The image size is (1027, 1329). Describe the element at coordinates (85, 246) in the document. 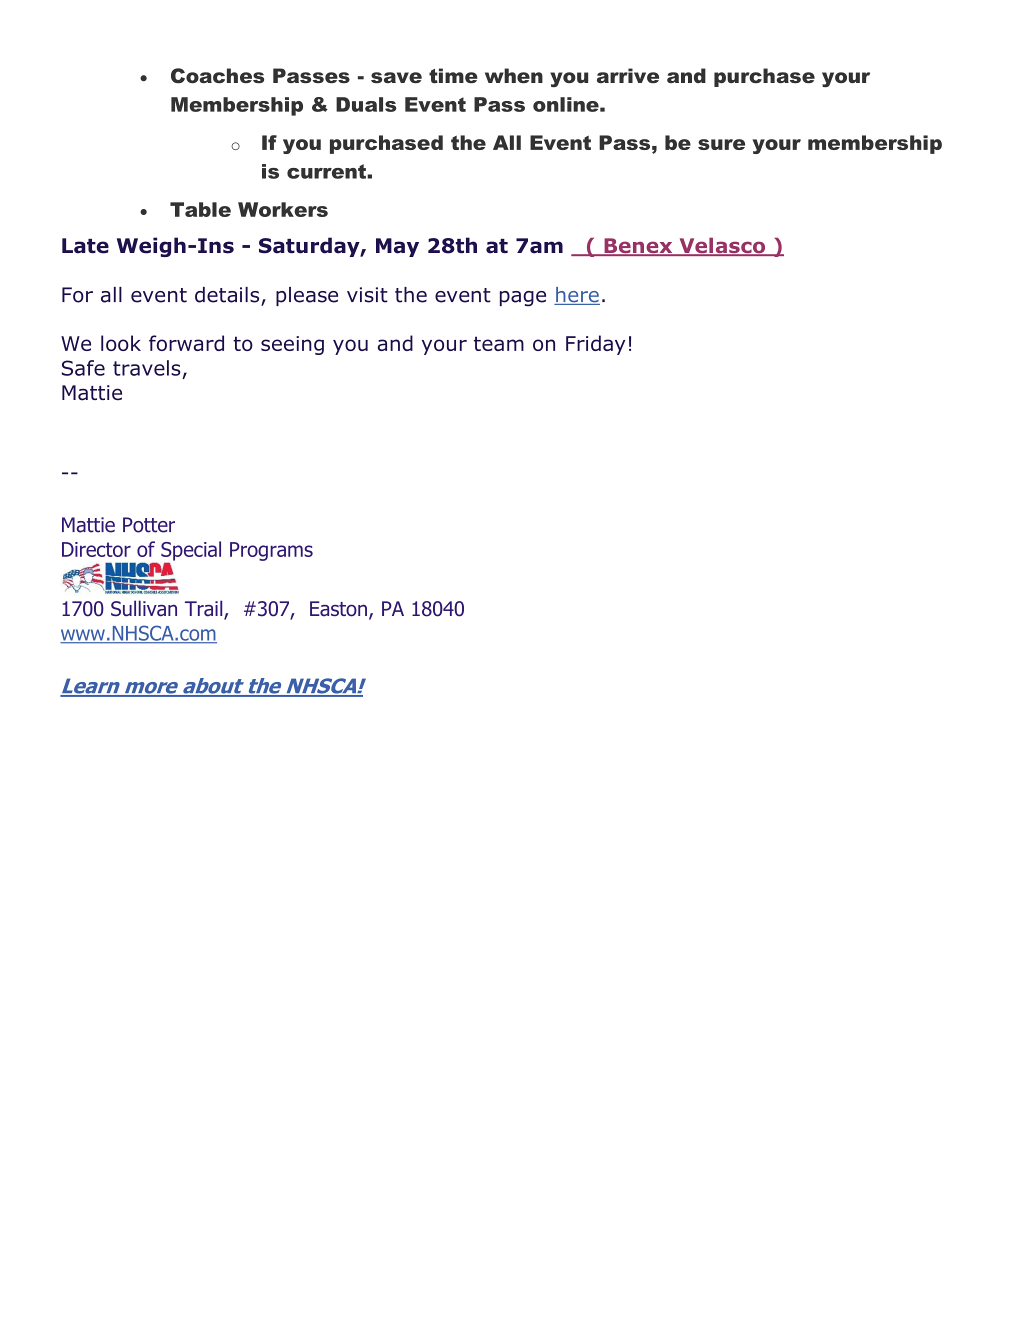

I see `Late` at that location.
